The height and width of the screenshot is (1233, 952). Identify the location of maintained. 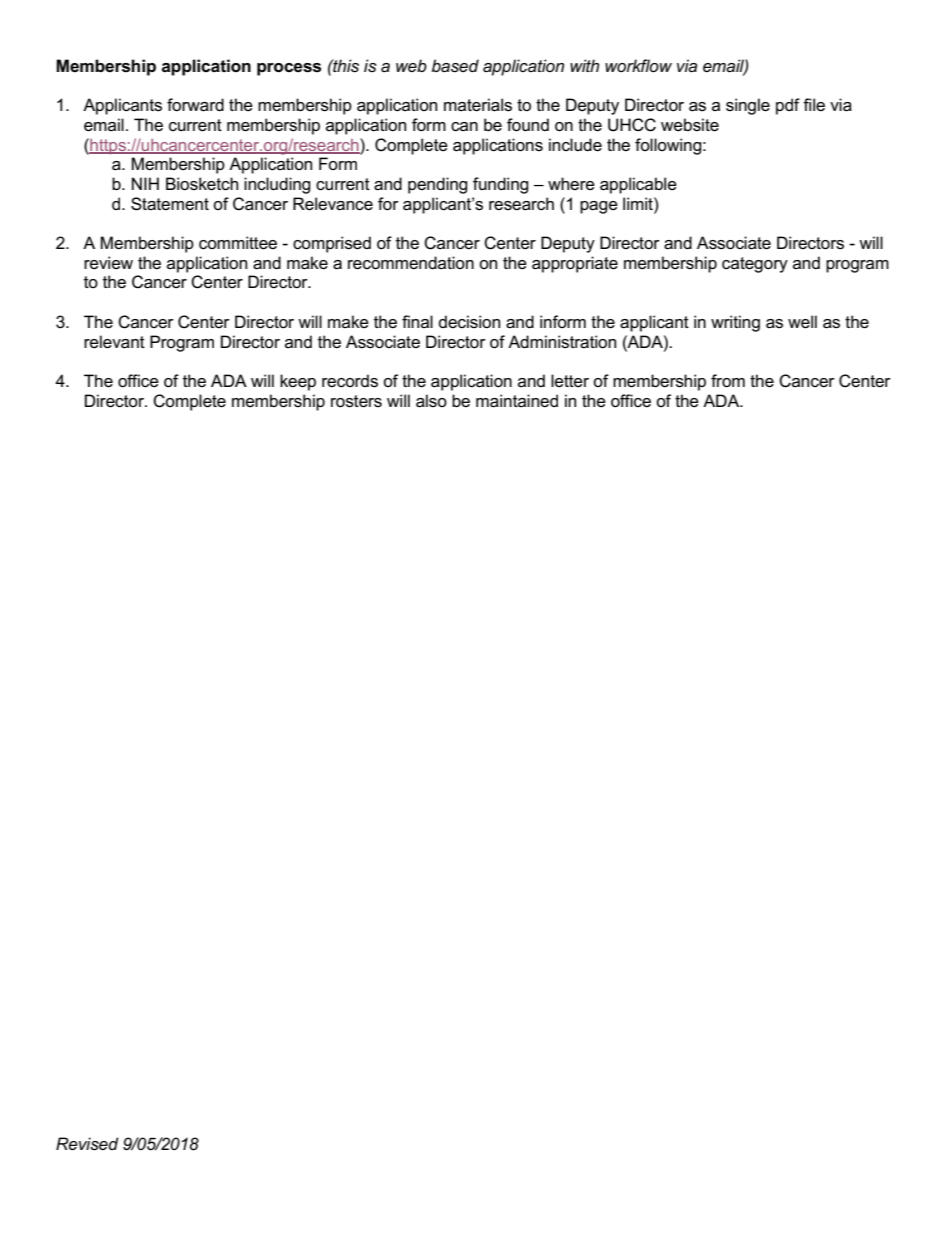
(517, 401).
